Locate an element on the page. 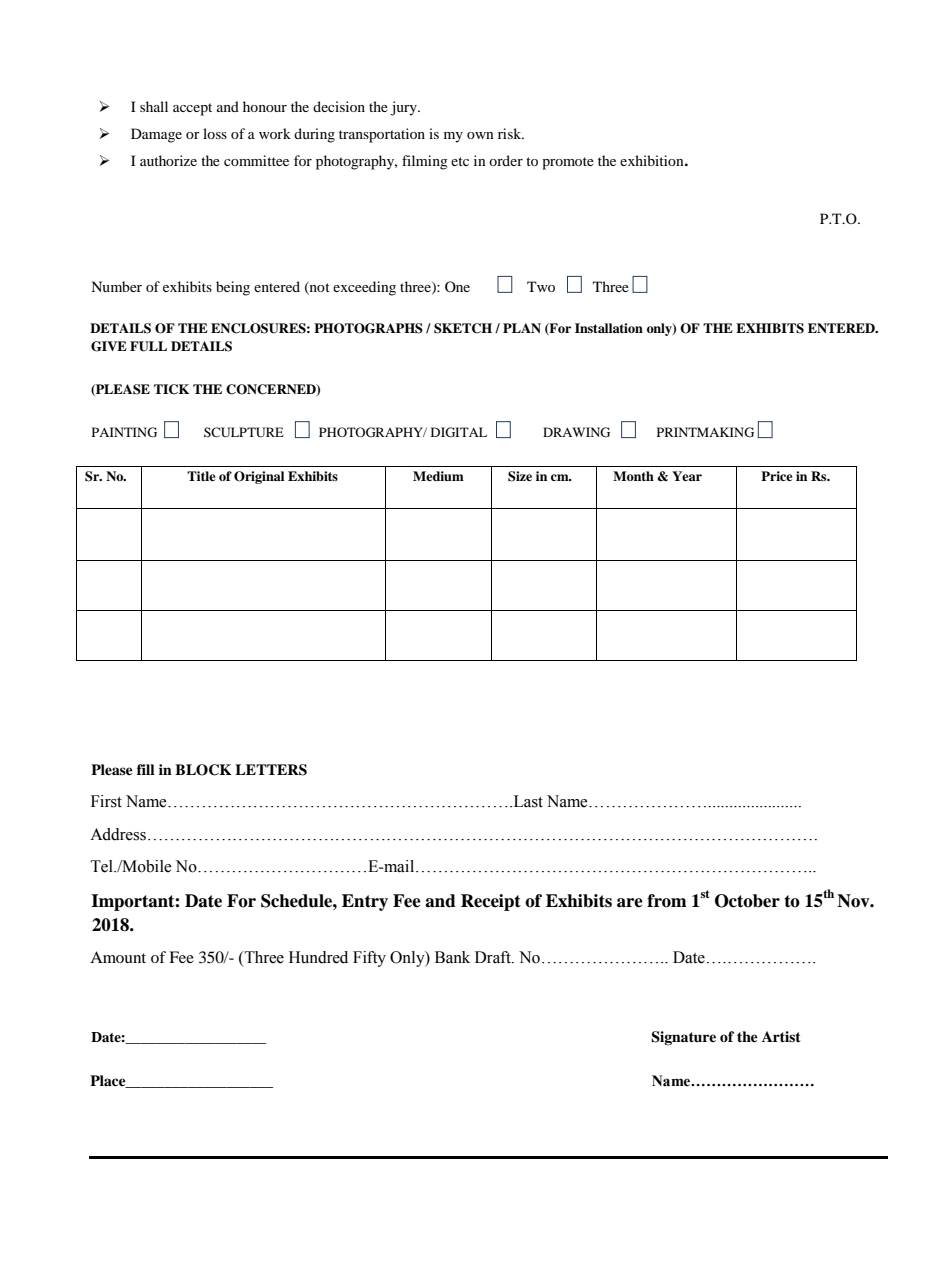 The height and width of the image is (1272, 952). LETTERS is located at coordinates (271, 770).
